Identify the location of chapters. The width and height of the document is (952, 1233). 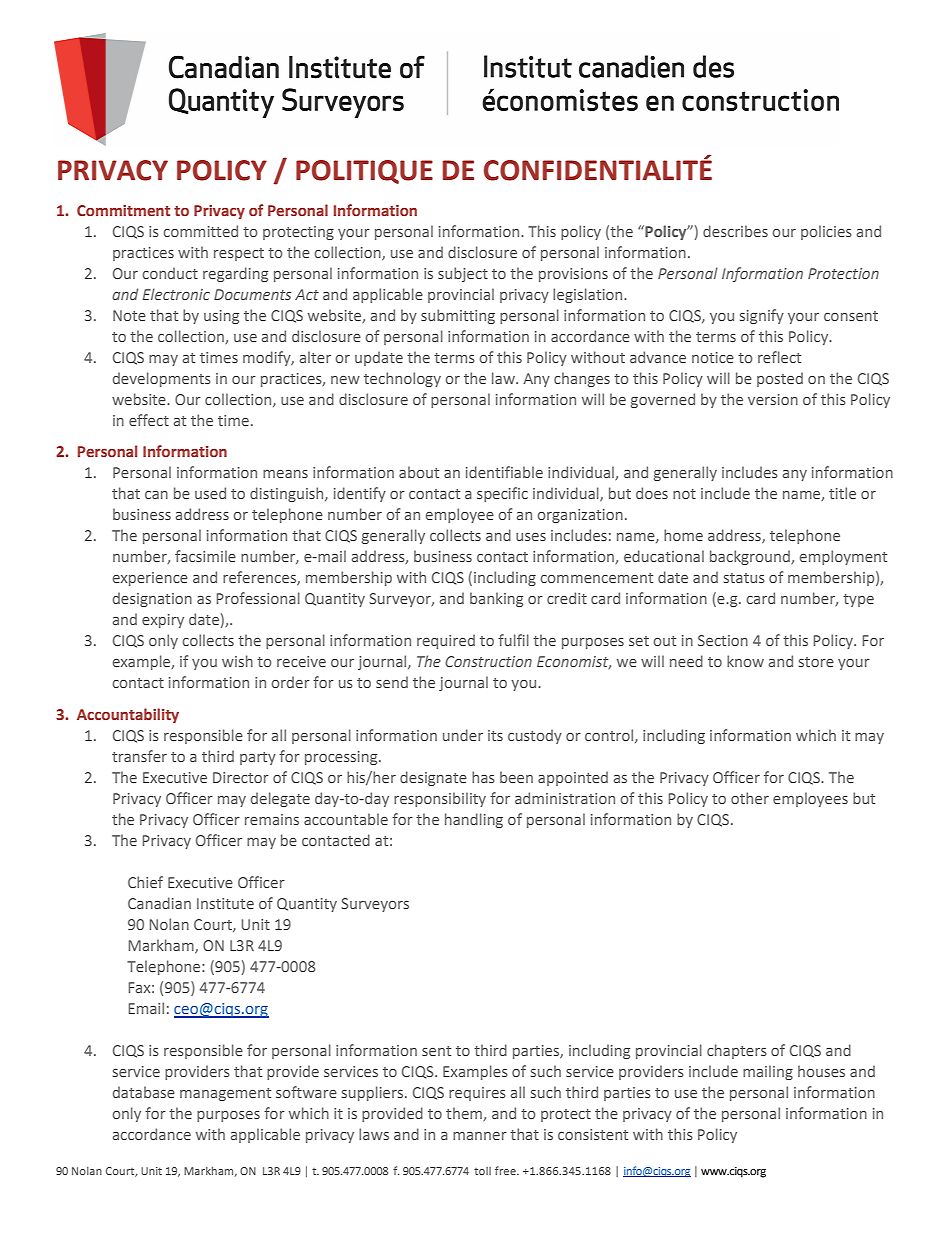
(737, 1051).
